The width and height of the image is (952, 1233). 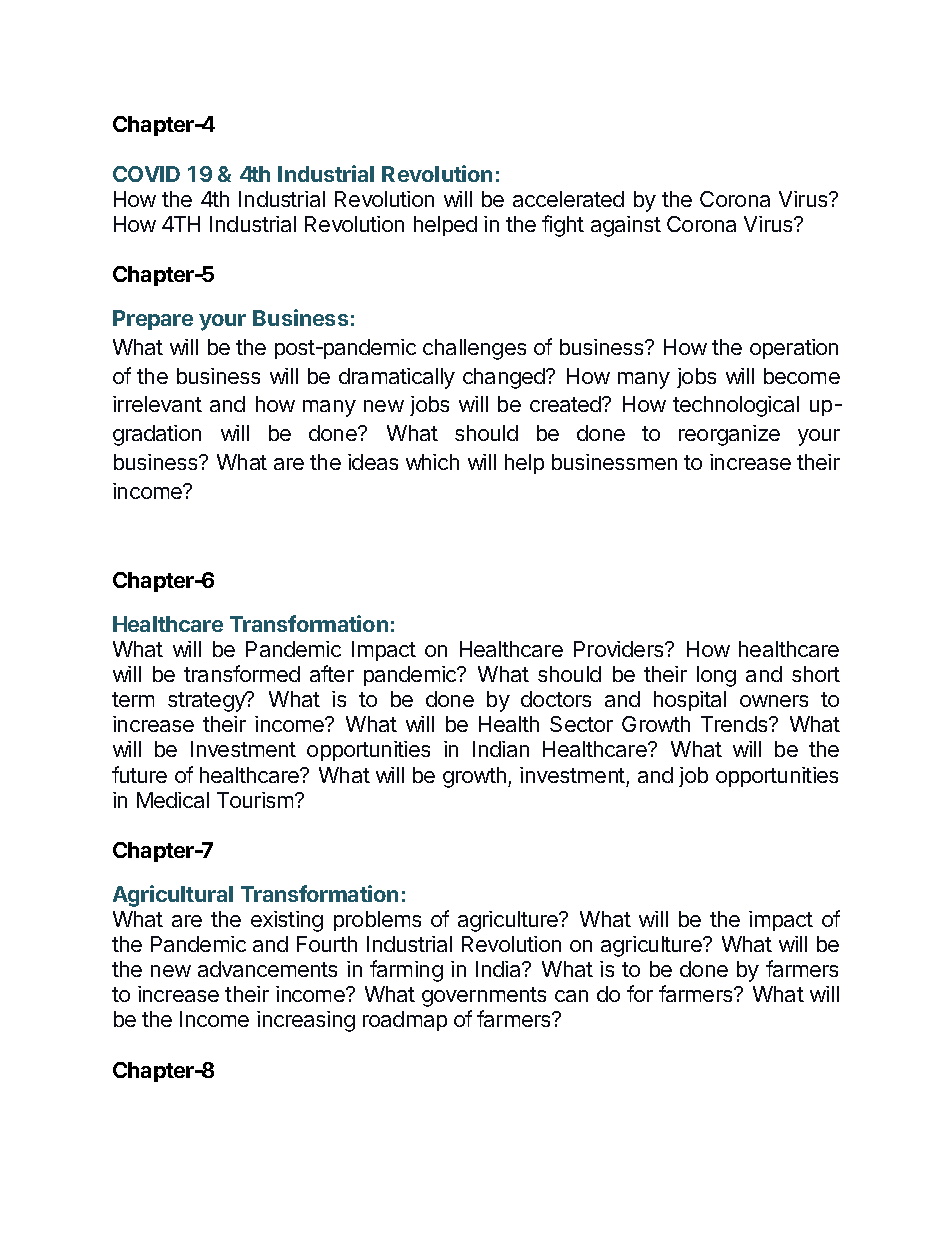 What do you see at coordinates (505, 378) in the image?
I see `changed` at bounding box center [505, 378].
